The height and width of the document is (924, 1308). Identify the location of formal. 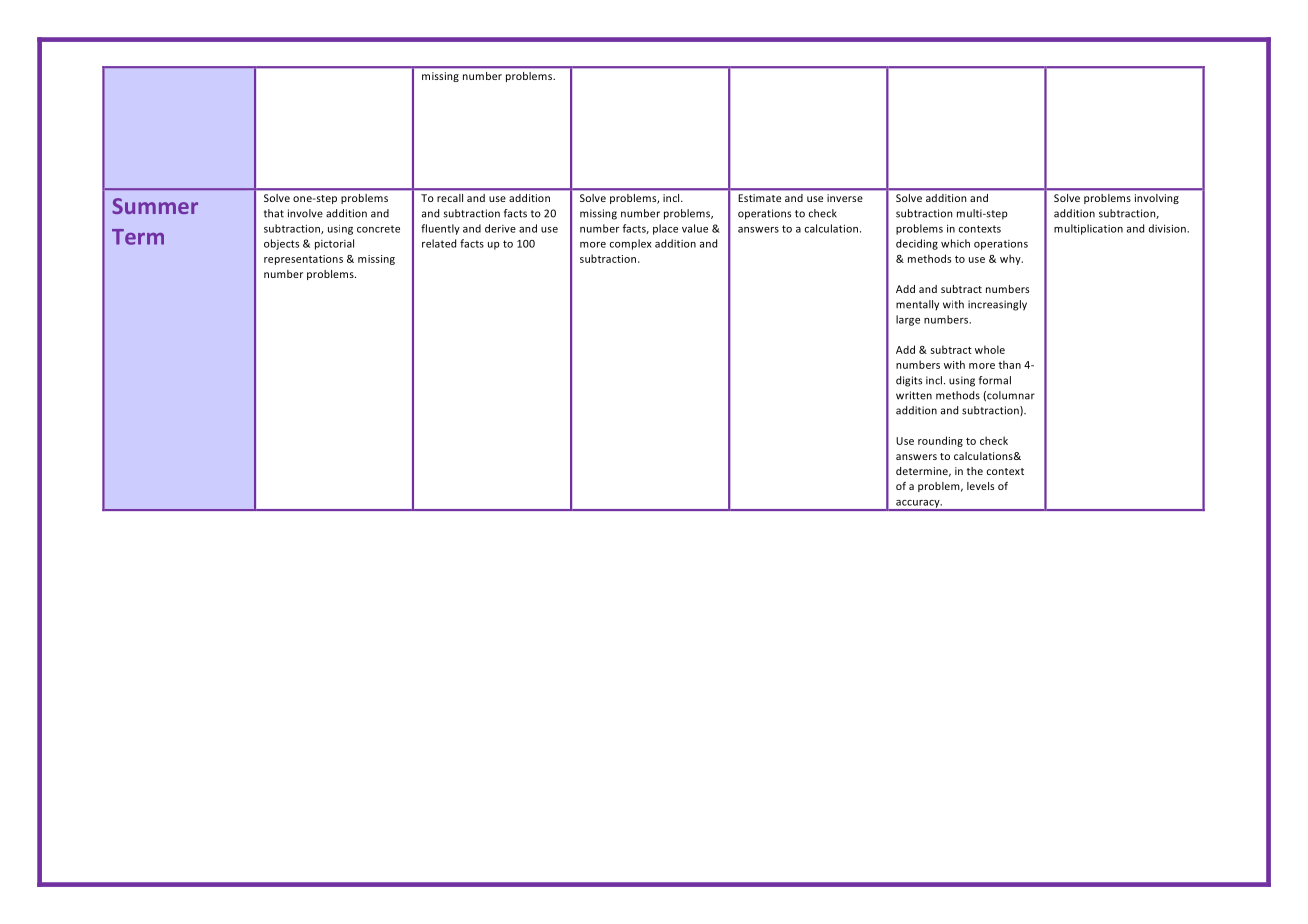
(995, 380).
